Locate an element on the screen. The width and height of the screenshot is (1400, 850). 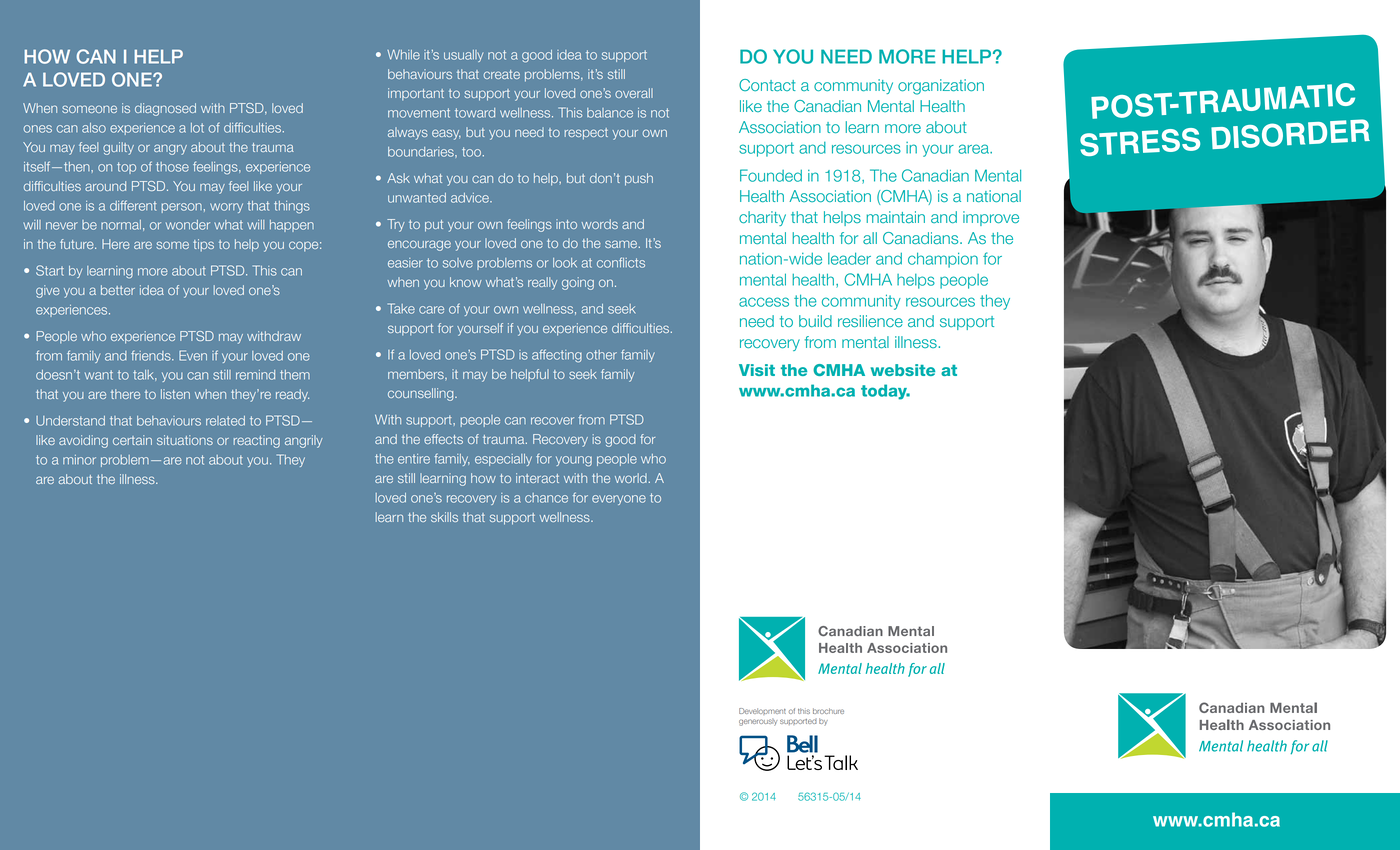
website is located at coordinates (903, 370).
